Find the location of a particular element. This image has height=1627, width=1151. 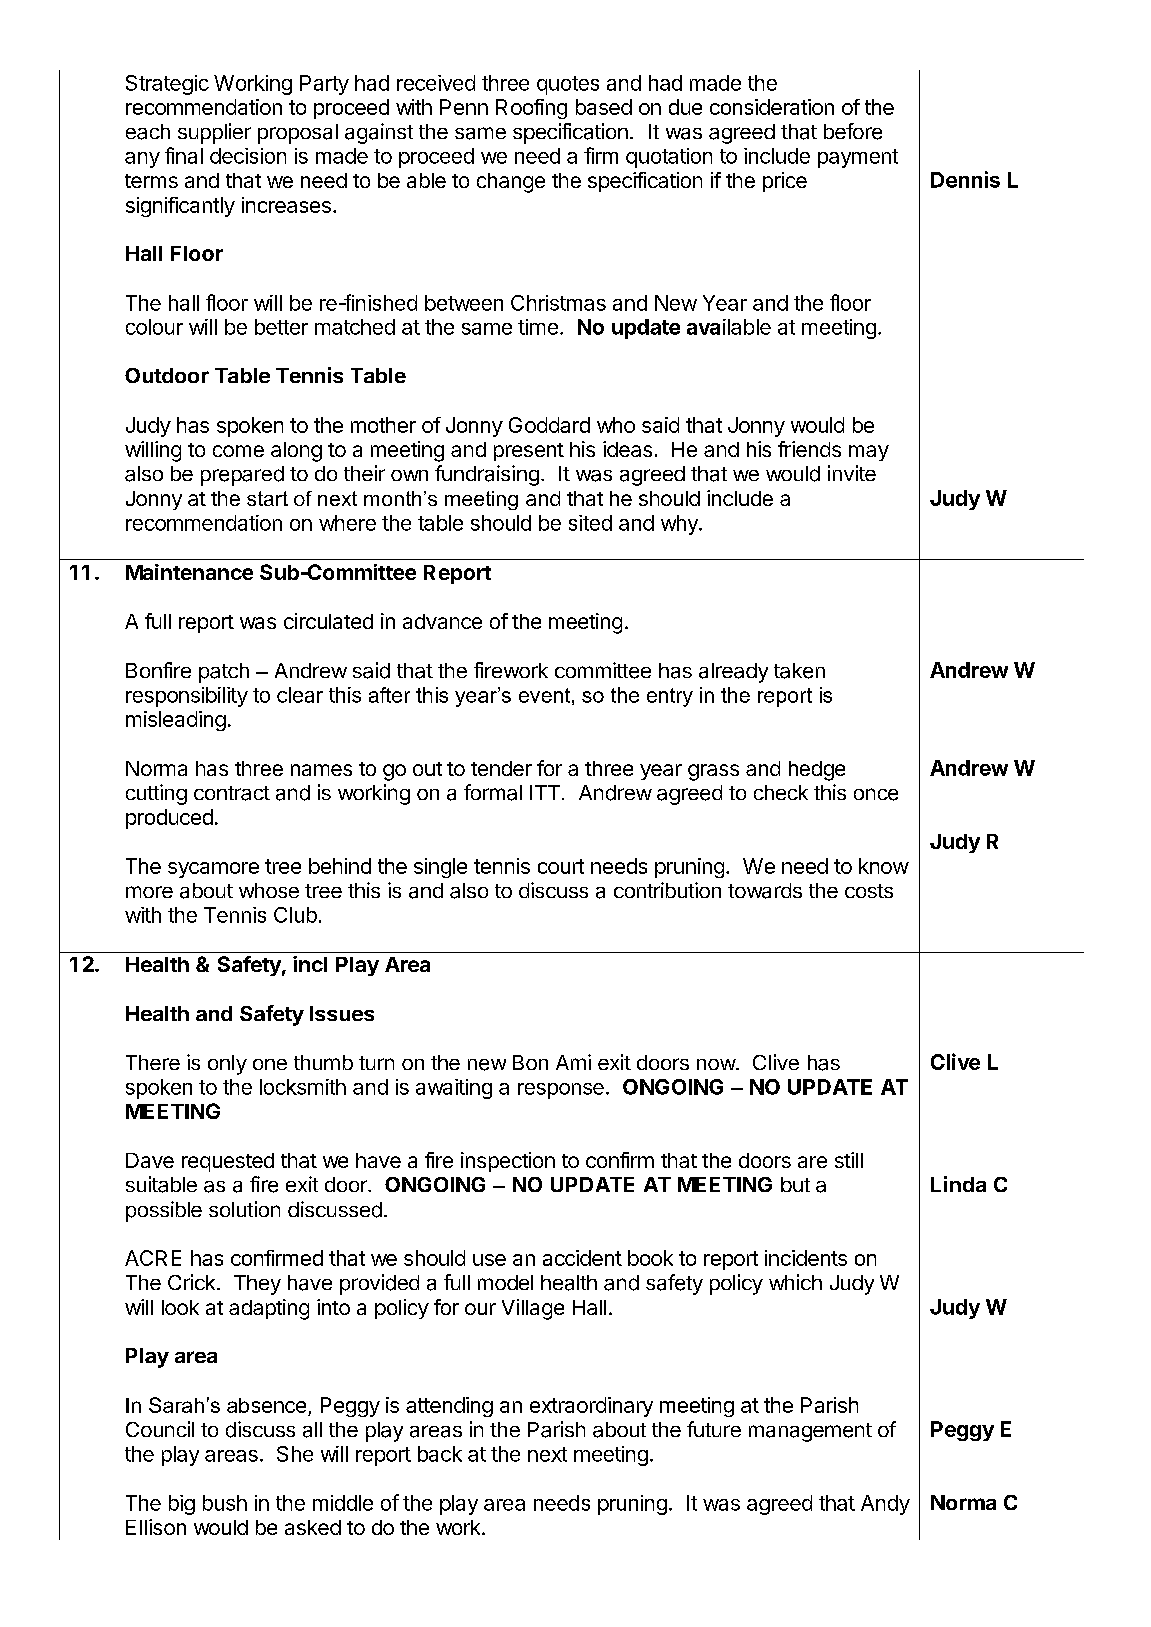

extraordinary is located at coordinates (591, 1407).
